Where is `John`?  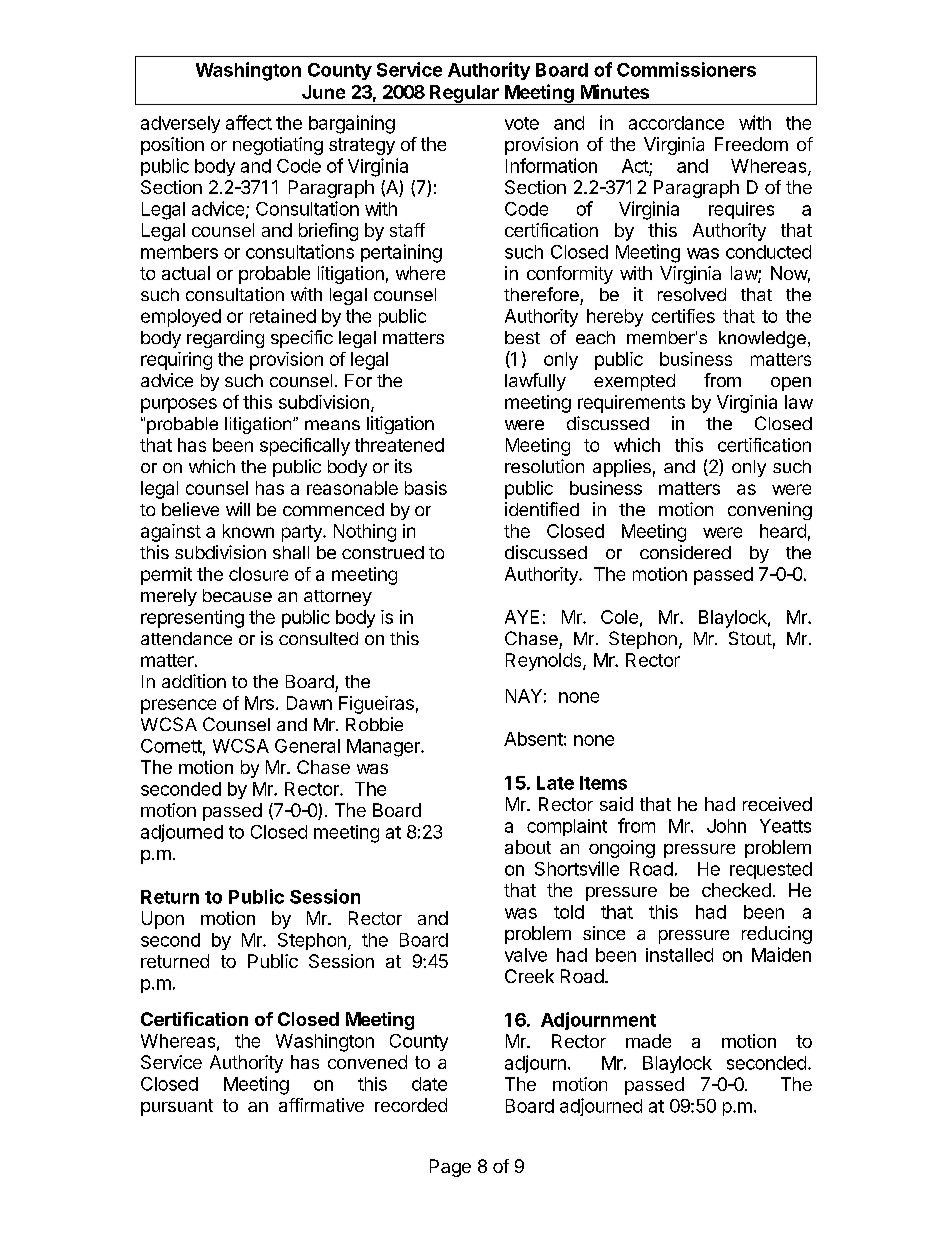
John is located at coordinates (726, 826).
